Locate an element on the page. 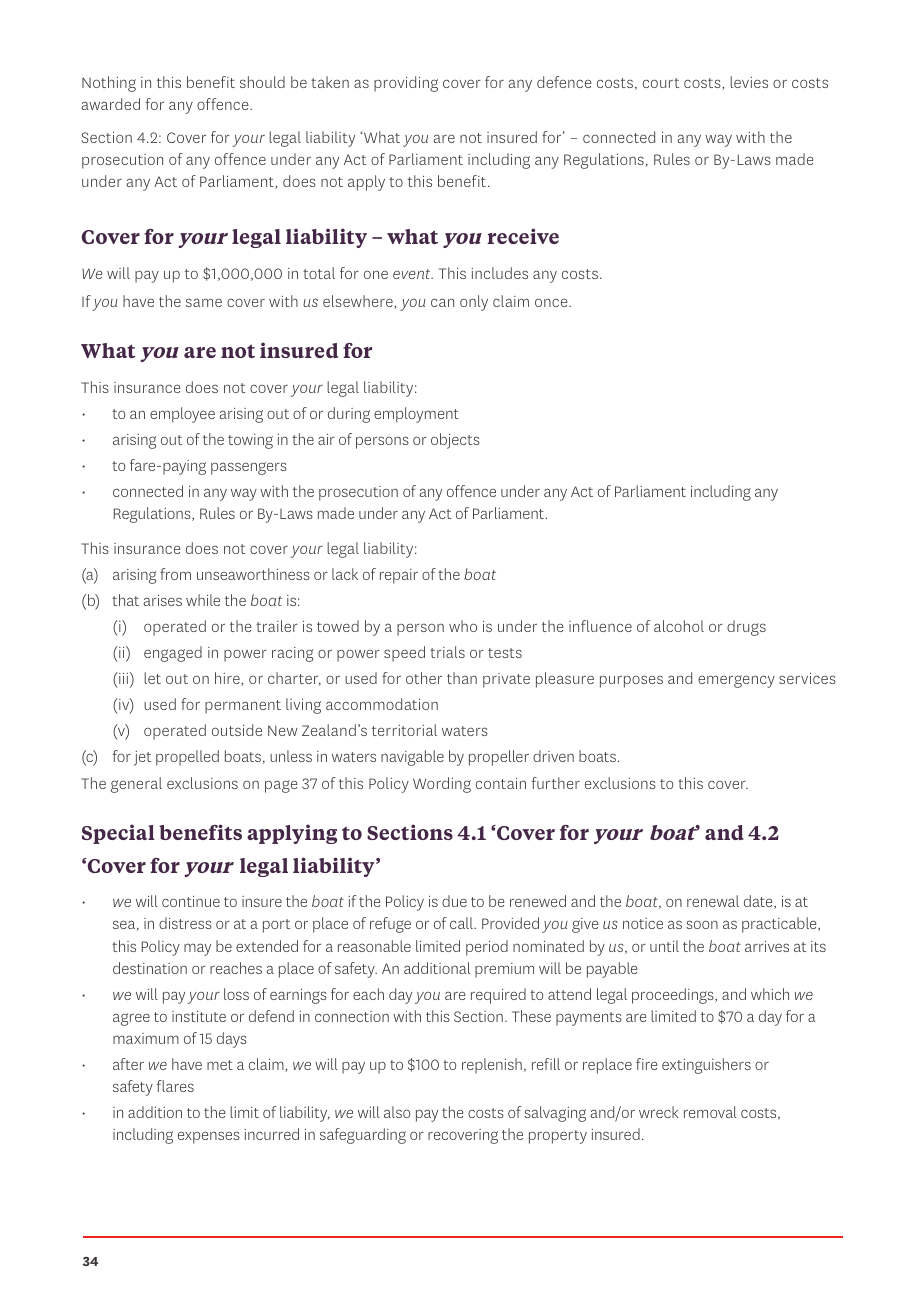 This document has height=1311, width=924. levies is located at coordinates (749, 82).
